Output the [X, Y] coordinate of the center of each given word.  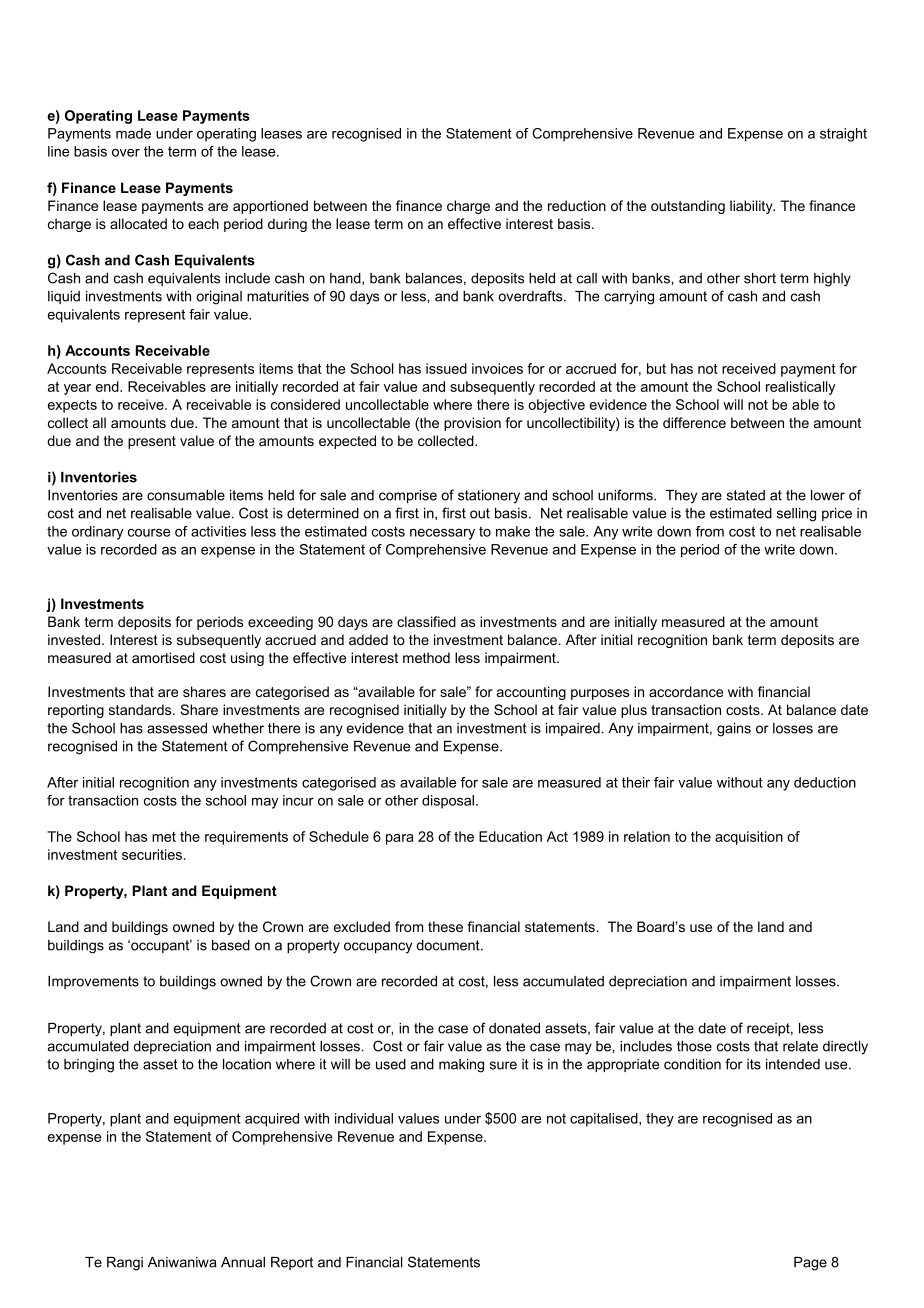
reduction [577, 205]
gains [734, 730]
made [133, 133]
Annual [243, 1262]
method [426, 657]
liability [752, 207]
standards [141, 709]
